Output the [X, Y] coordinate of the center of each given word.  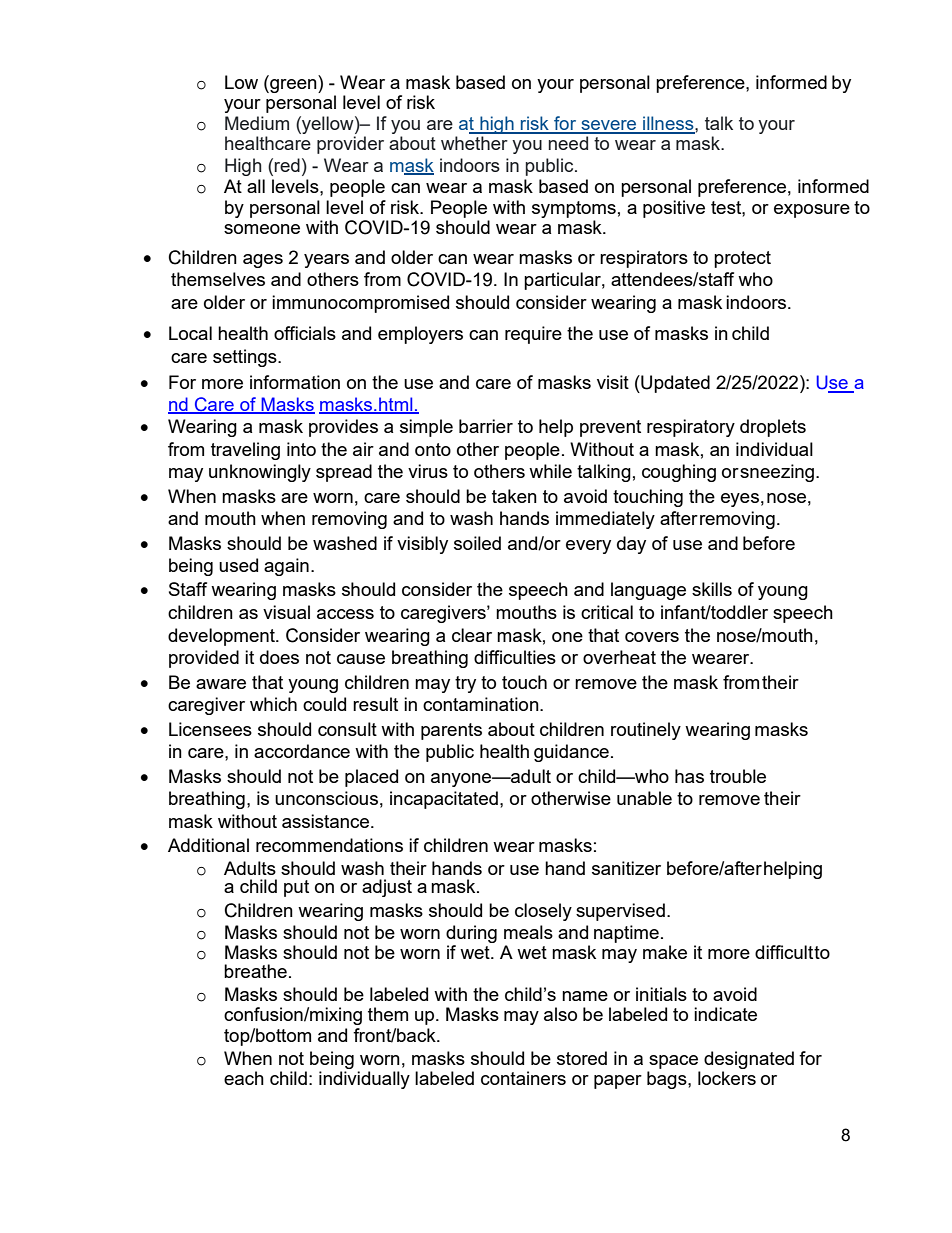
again [286, 567]
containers [523, 1078]
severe [609, 126]
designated [749, 1060]
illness [668, 124]
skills [712, 589]
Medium [257, 123]
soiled [477, 543]
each [244, 1078]
